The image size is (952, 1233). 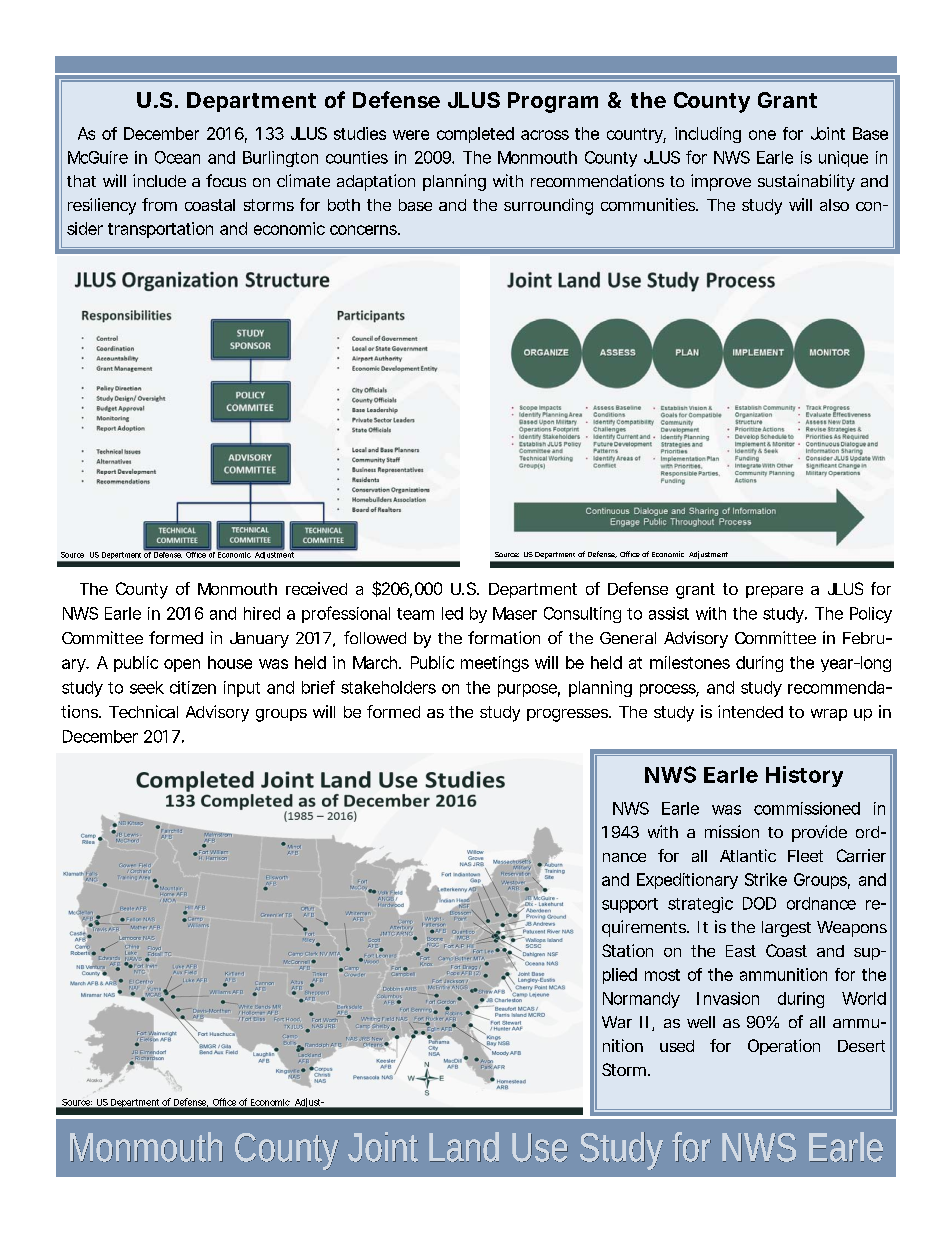 I want to click on including, so click(x=708, y=135).
